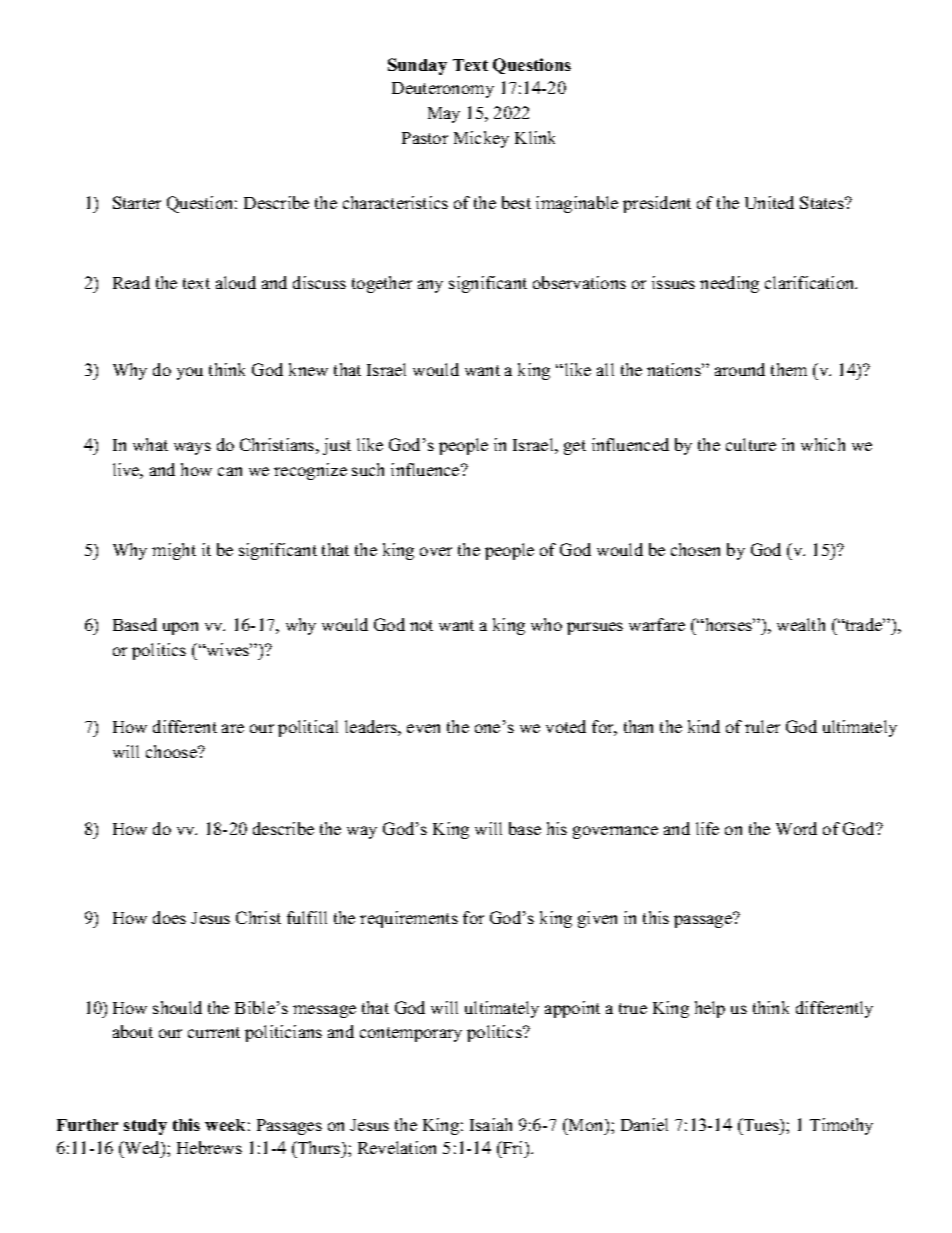 This document has width=952, height=1233. I want to click on needing, so click(729, 284).
